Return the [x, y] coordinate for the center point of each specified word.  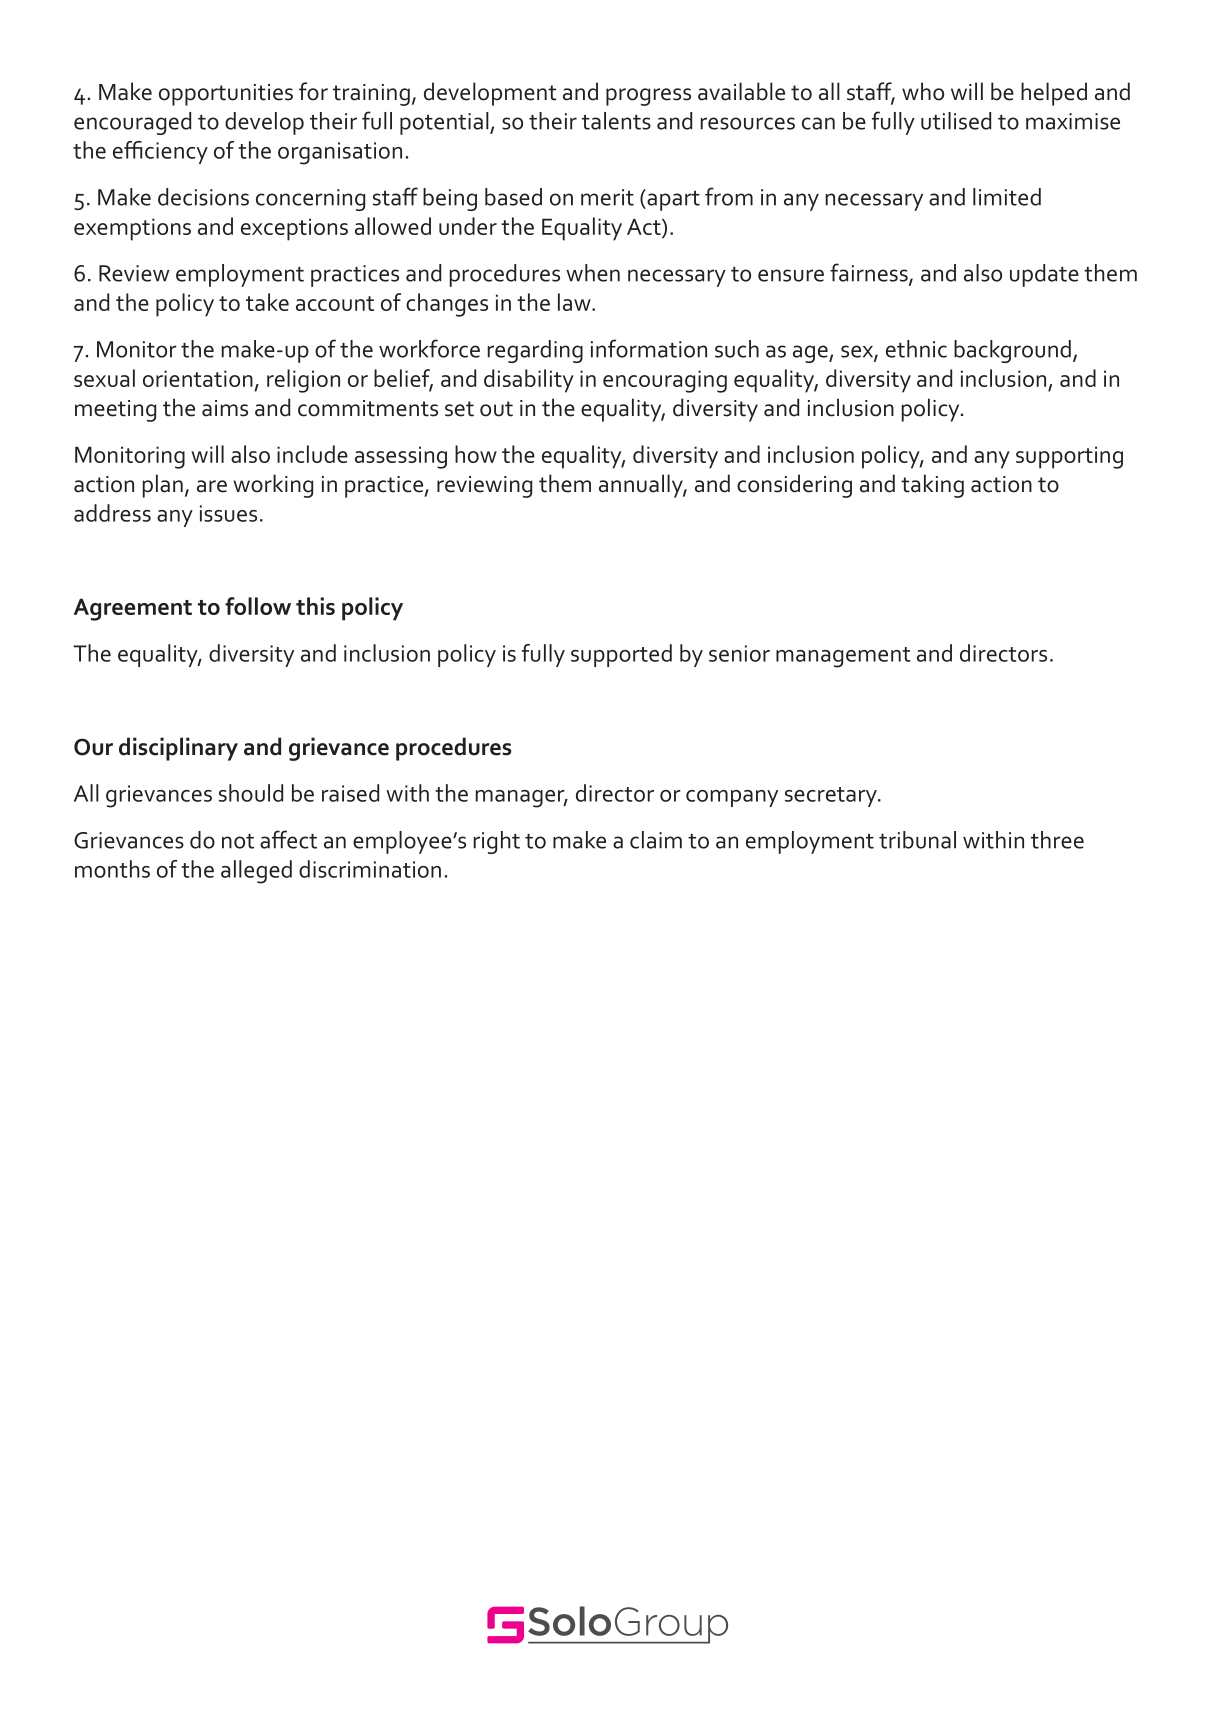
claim [656, 840]
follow [258, 606]
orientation [198, 378]
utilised [956, 121]
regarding [535, 351]
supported [621, 655]
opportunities [226, 95]
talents [616, 121]
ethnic [916, 349]
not [238, 841]
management [843, 657]
